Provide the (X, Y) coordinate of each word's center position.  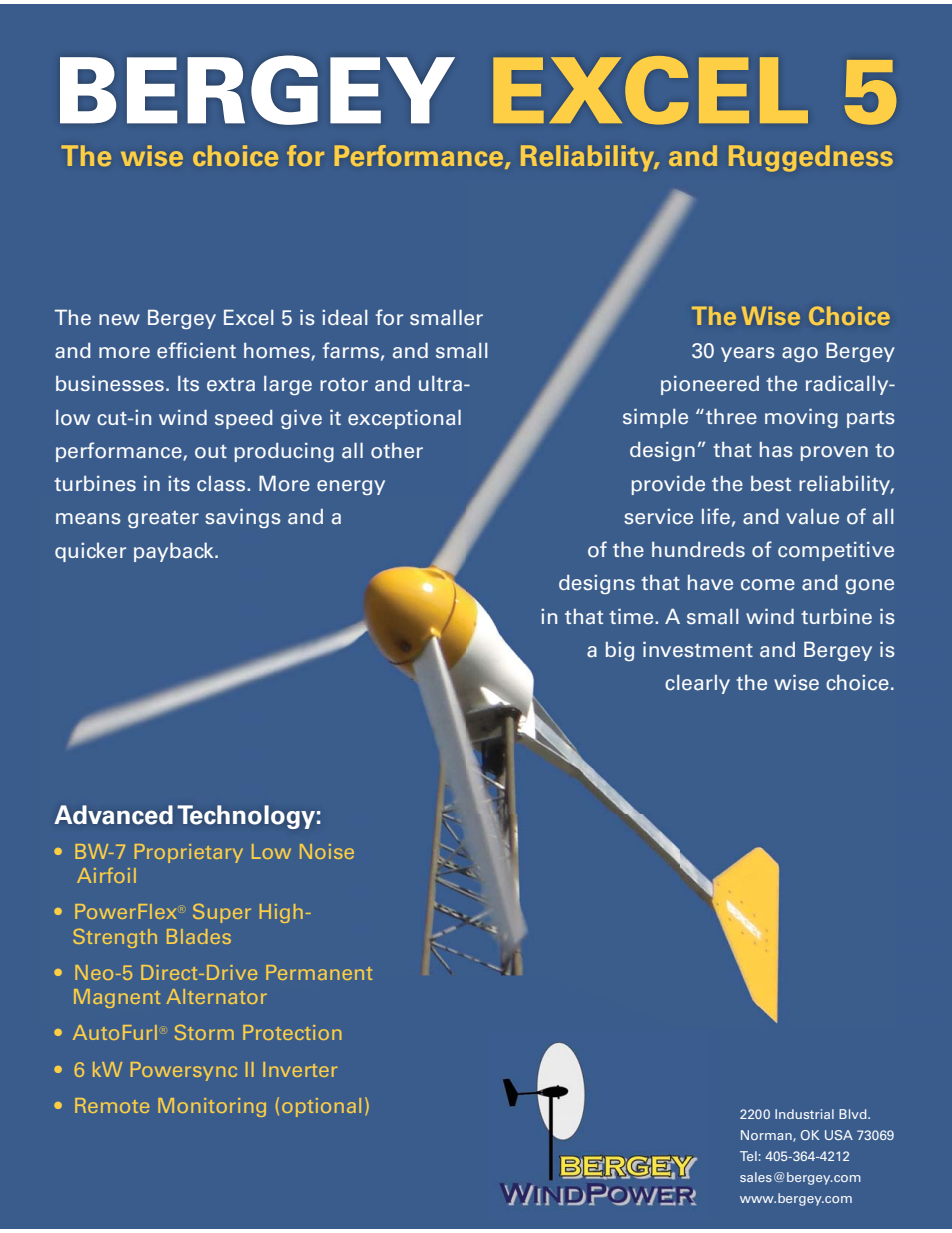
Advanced (113, 815)
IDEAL (344, 318)
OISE (334, 851)
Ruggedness (811, 158)
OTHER (397, 451)
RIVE (239, 972)
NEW (119, 320)
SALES (756, 1177)
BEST (771, 484)
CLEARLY (697, 684)
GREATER (163, 519)
